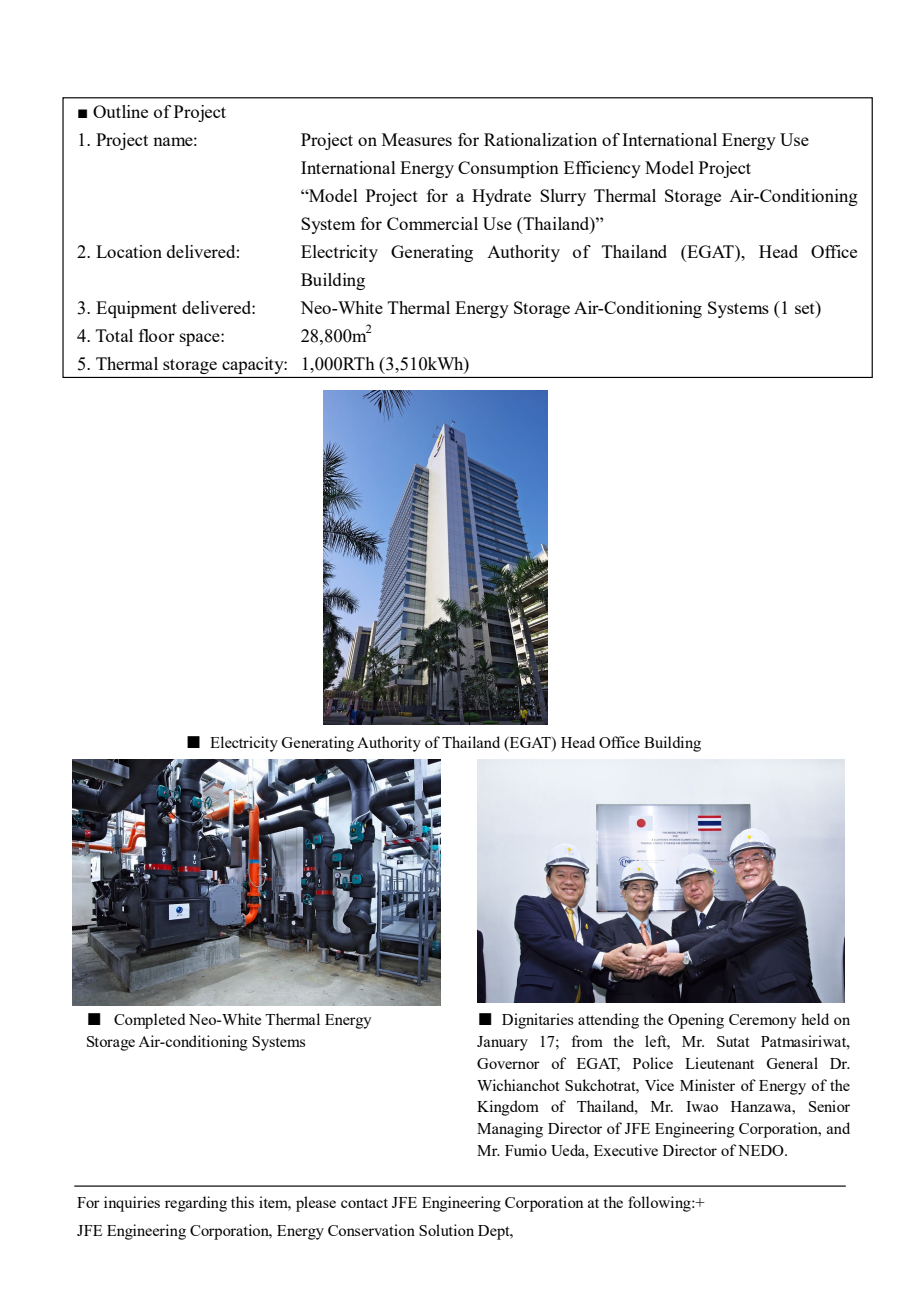 Image resolution: width=924 pixels, height=1308 pixels. I want to click on Outline, so click(120, 111).
